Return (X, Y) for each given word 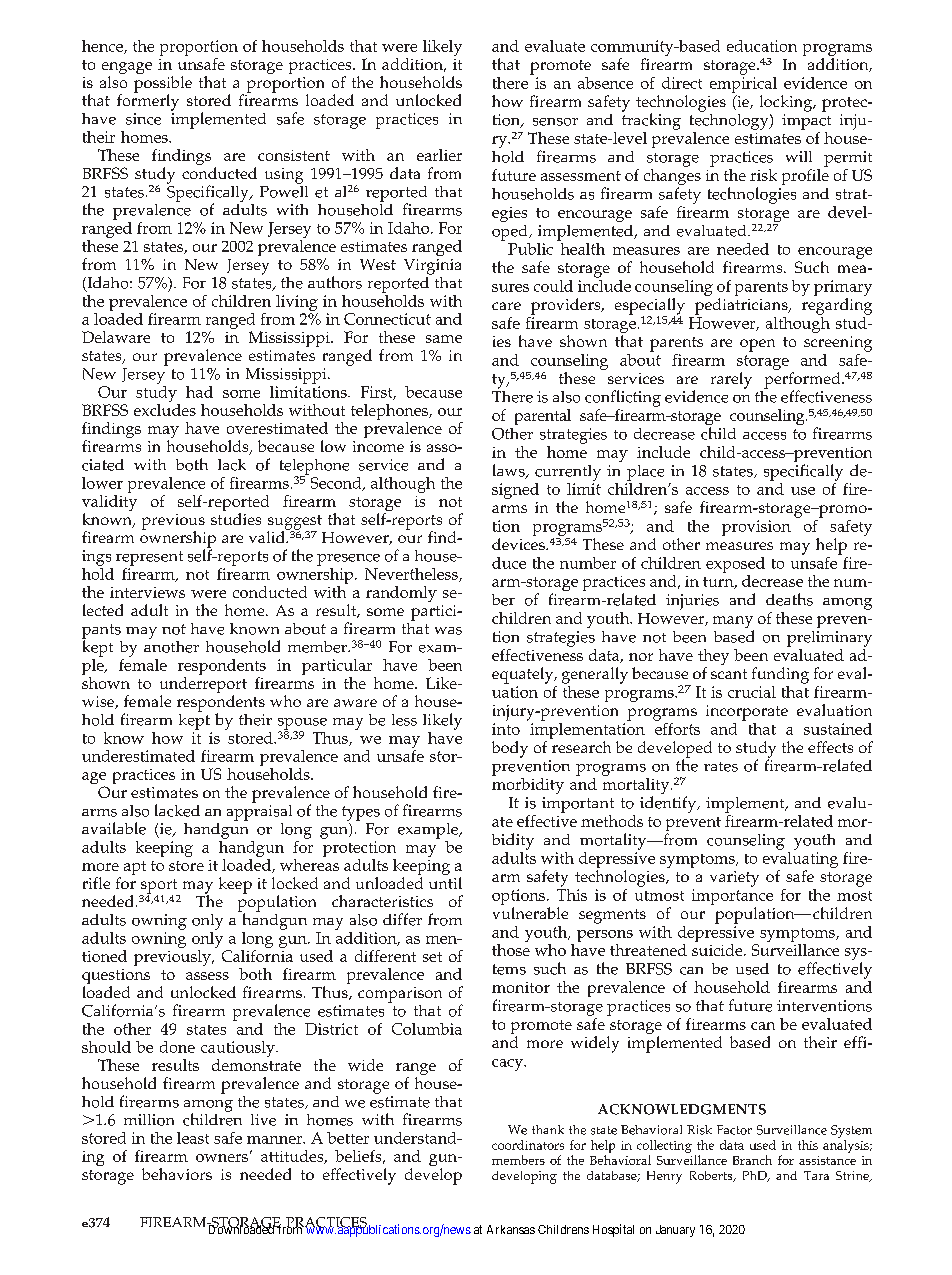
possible (163, 85)
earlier (439, 155)
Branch (752, 1160)
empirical (743, 83)
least (193, 1138)
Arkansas (511, 1229)
